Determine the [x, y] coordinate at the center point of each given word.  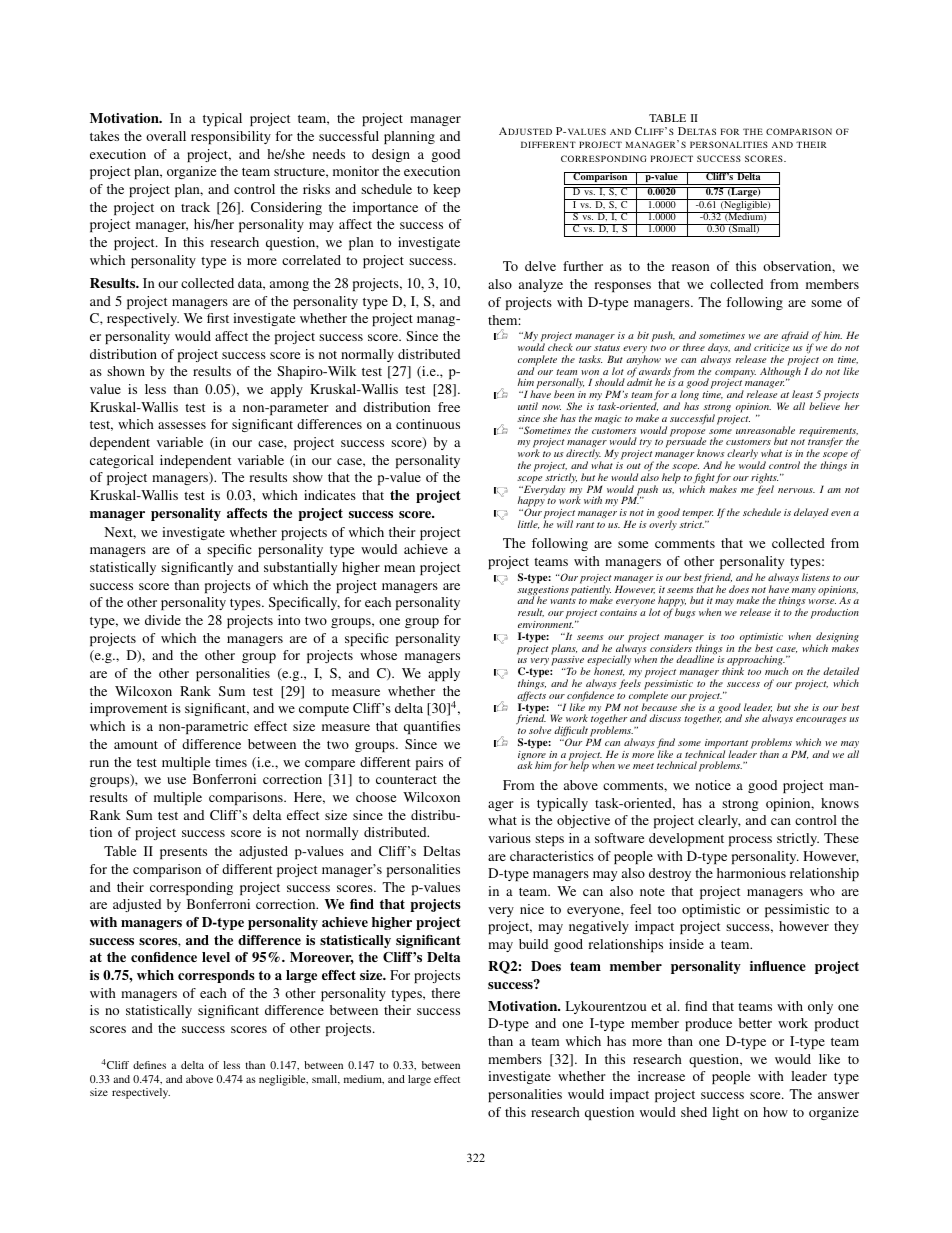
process [750, 841]
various [509, 838]
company [735, 375]
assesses [182, 425]
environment [545, 624]
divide [163, 620]
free [449, 407]
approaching [755, 662]
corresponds [216, 976]
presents [183, 853]
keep [446, 190]
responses [622, 287]
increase [661, 1076]
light [725, 1113]
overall [166, 136]
